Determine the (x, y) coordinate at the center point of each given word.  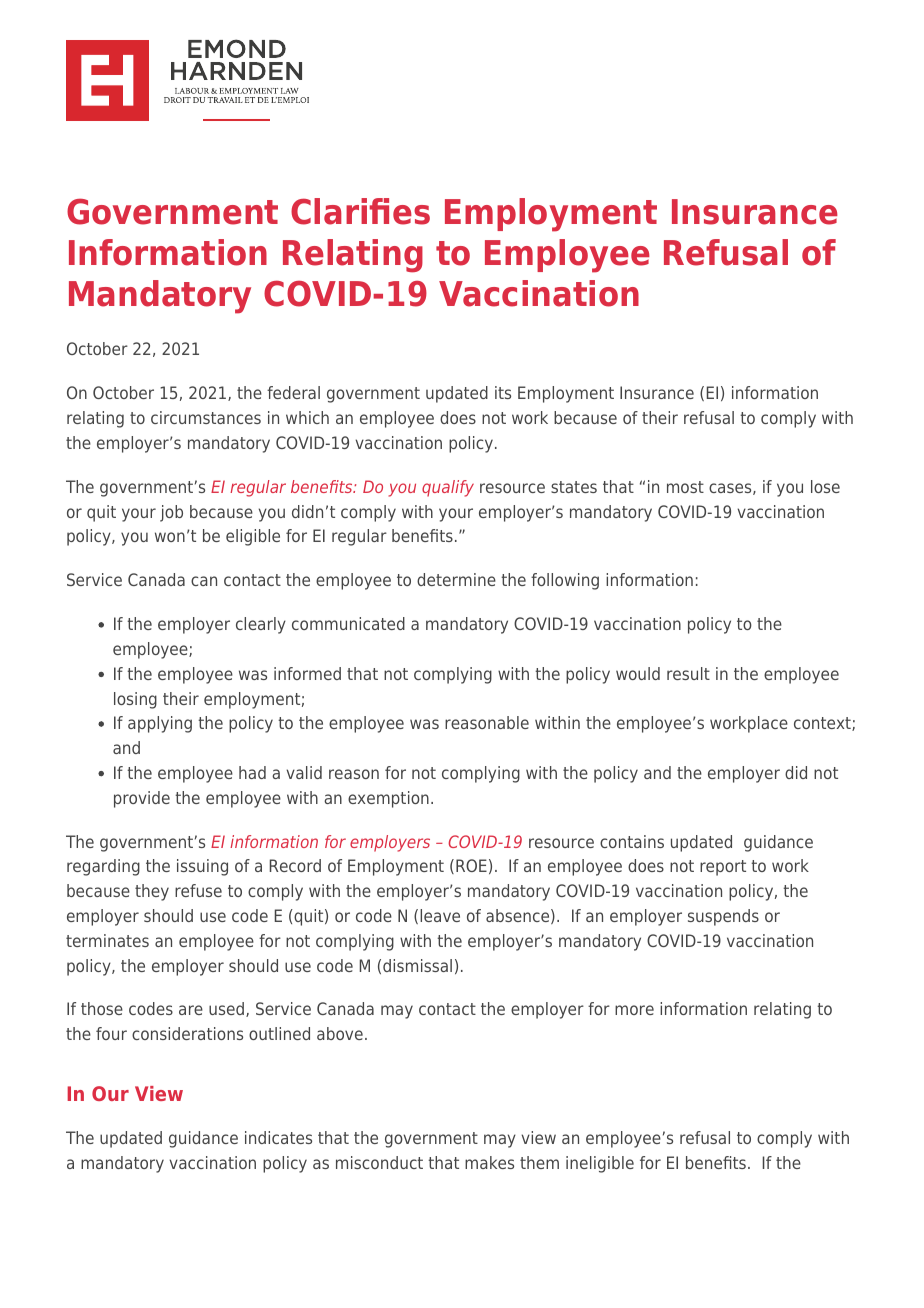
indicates (278, 1137)
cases (731, 489)
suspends (723, 917)
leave (440, 915)
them (539, 1162)
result (688, 673)
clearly (261, 625)
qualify (448, 488)
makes (489, 1162)
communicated (348, 623)
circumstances (206, 417)
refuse (198, 890)
